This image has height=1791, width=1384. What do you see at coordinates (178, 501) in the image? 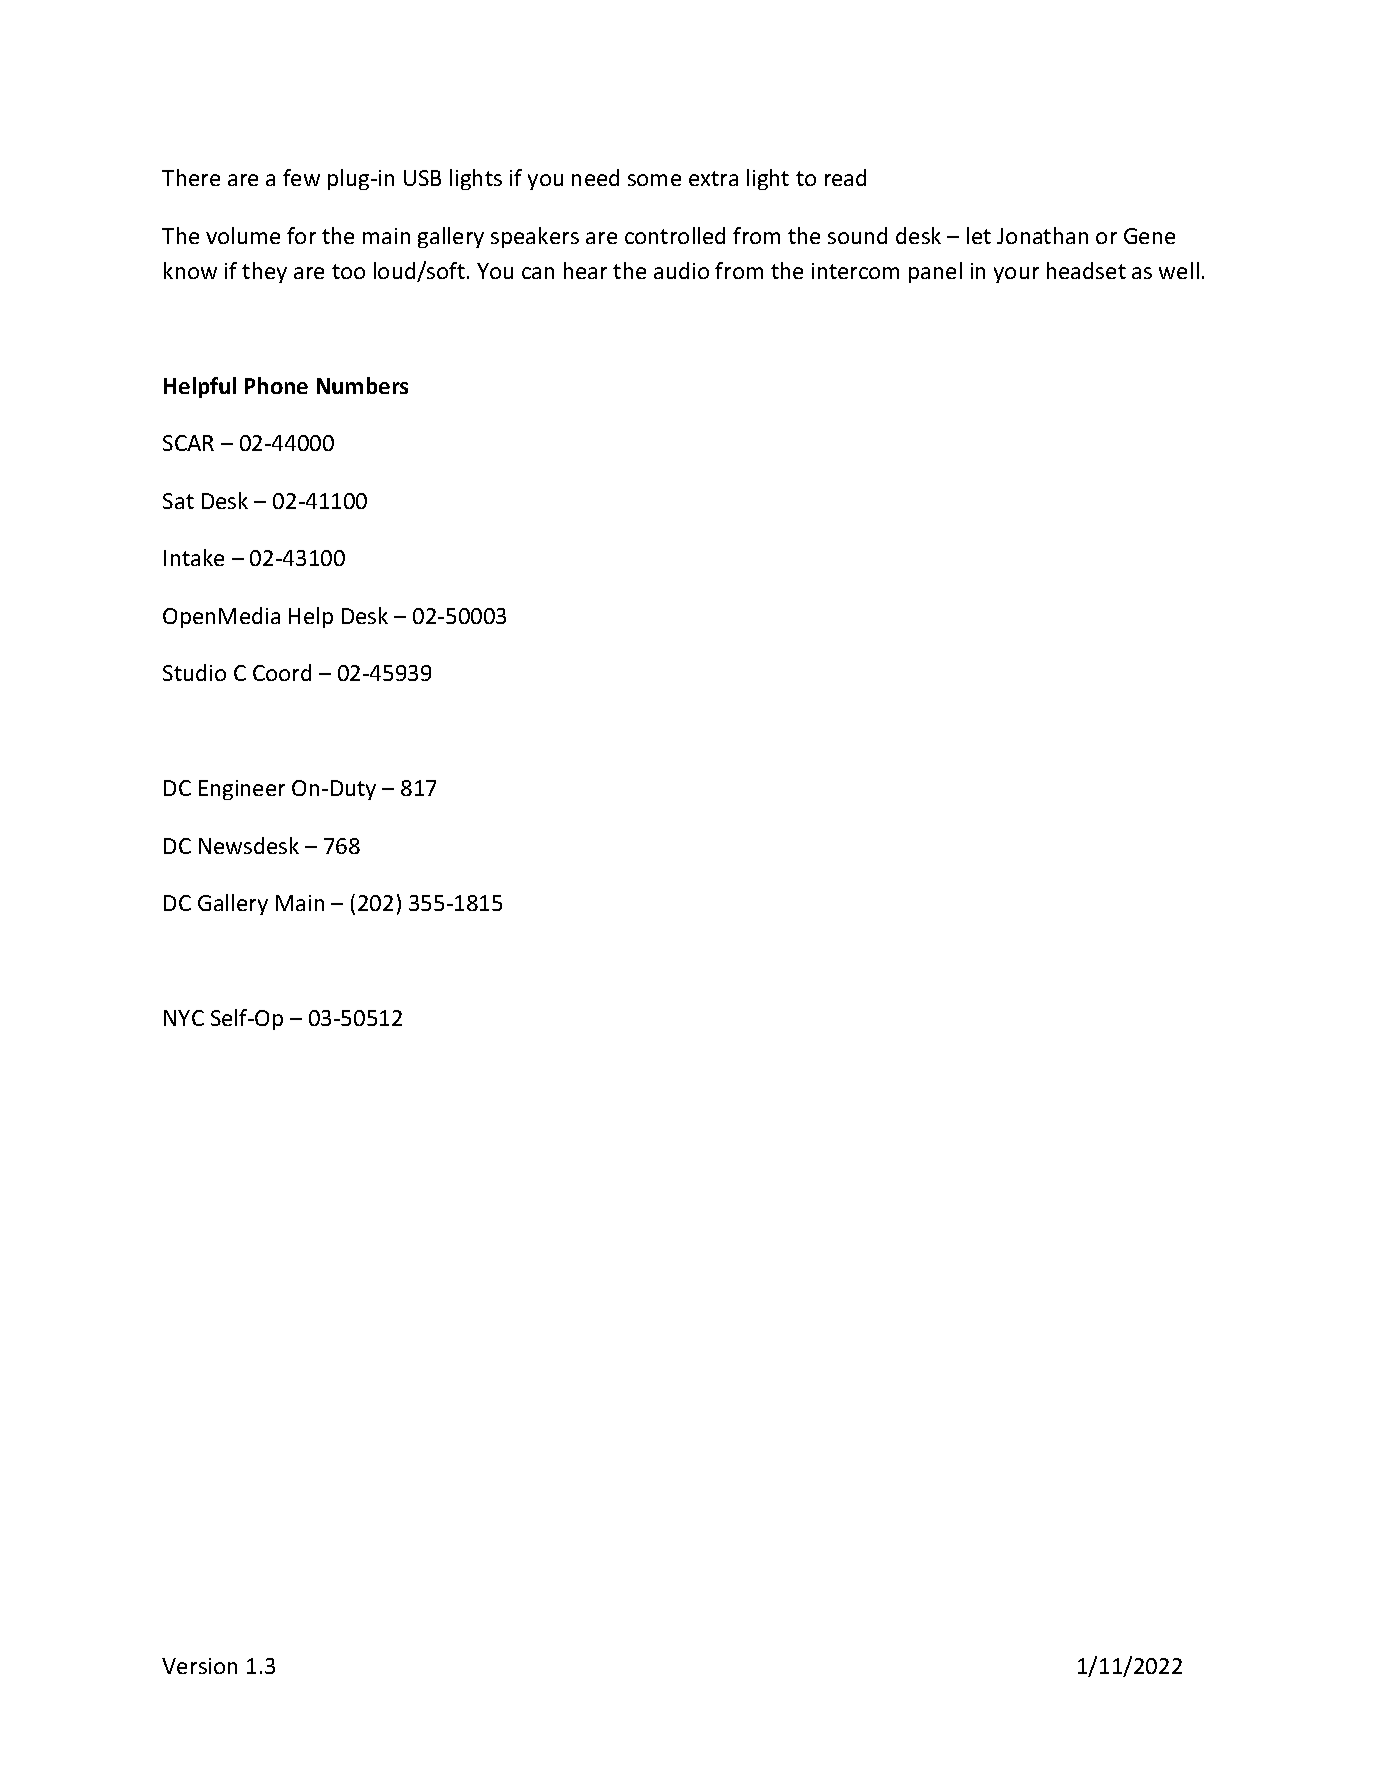
I see `Sat` at bounding box center [178, 501].
